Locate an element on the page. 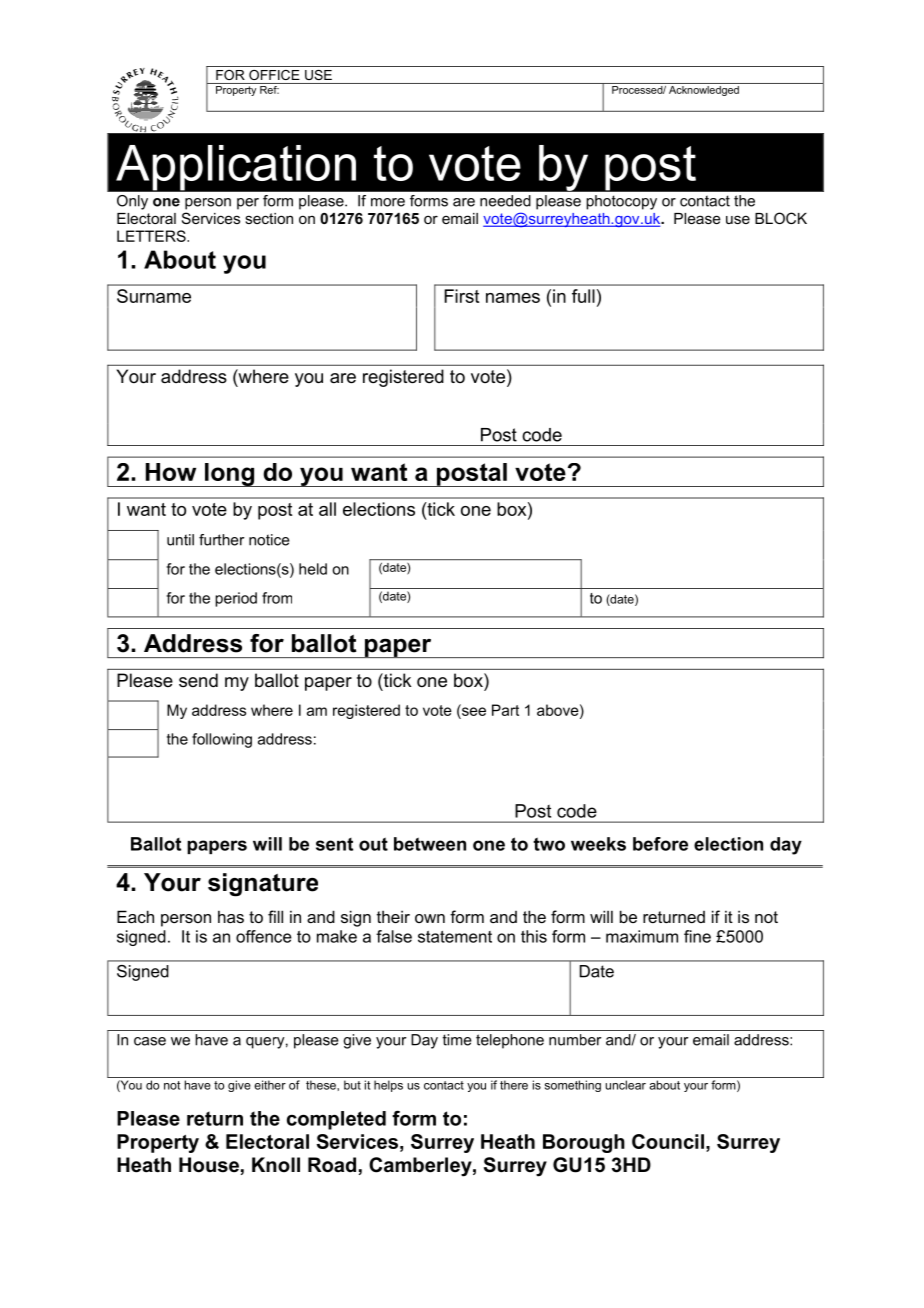  long is located at coordinates (230, 475).
